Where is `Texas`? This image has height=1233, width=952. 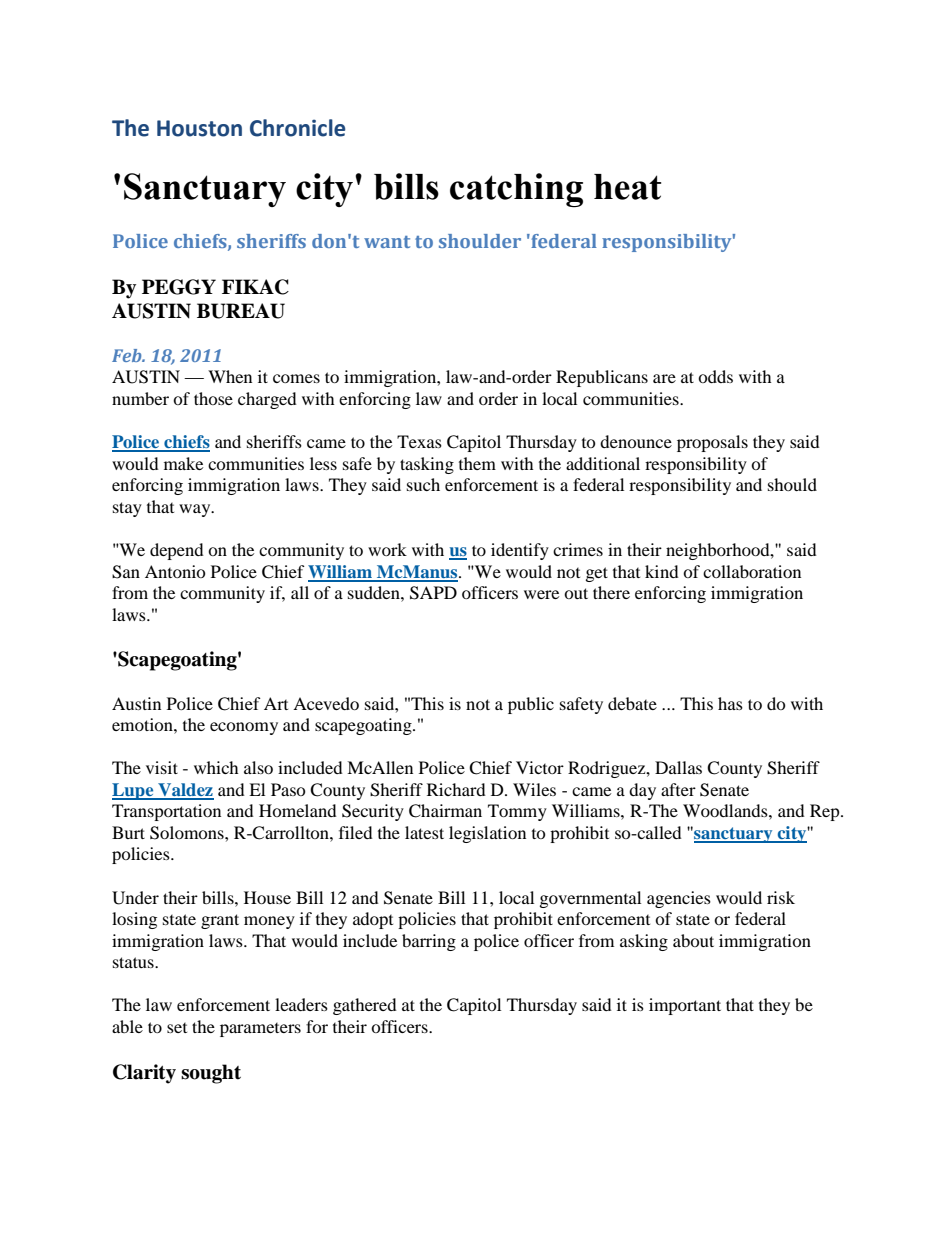
Texas is located at coordinates (419, 441).
